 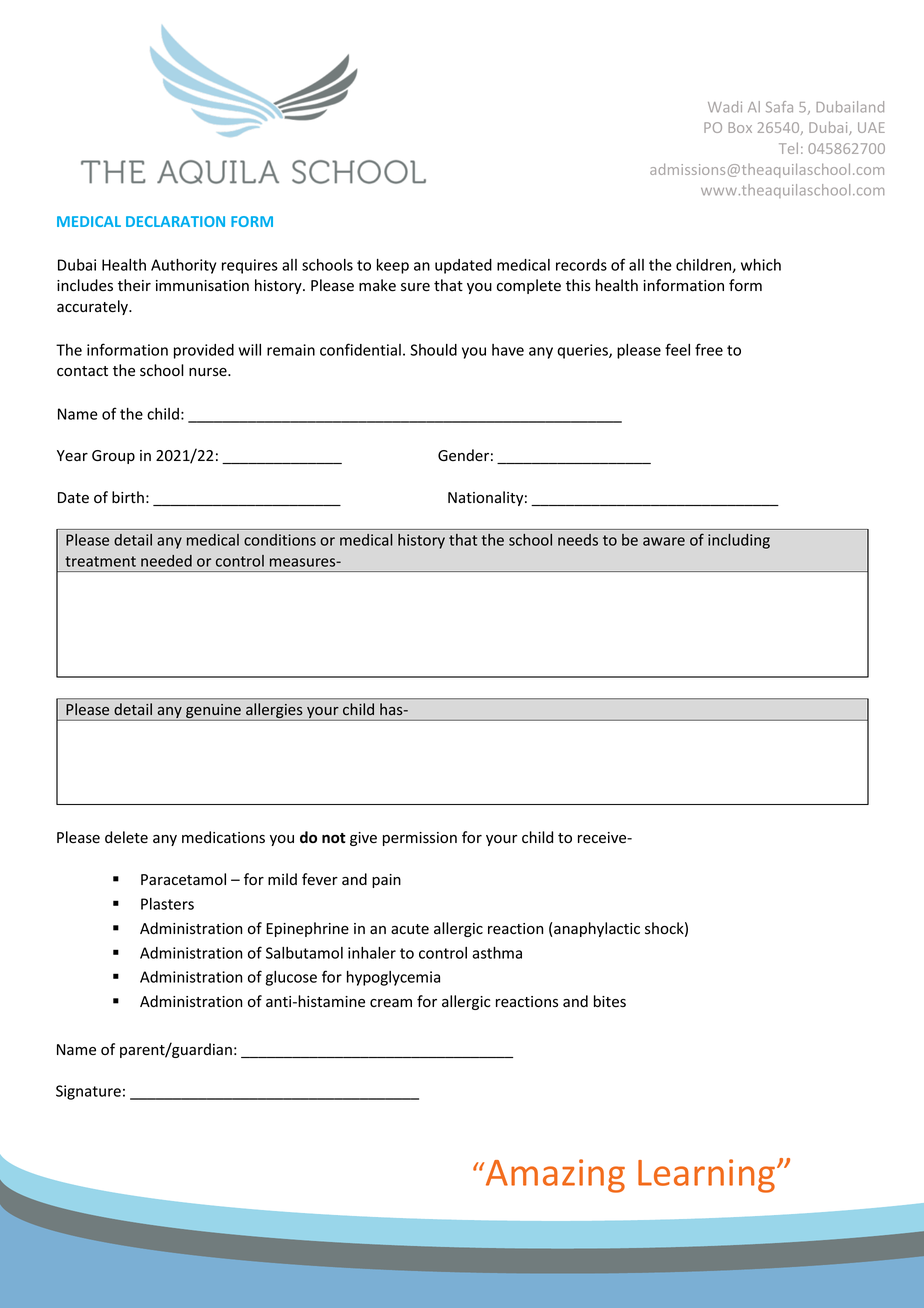 I want to click on needs, so click(x=578, y=540).
